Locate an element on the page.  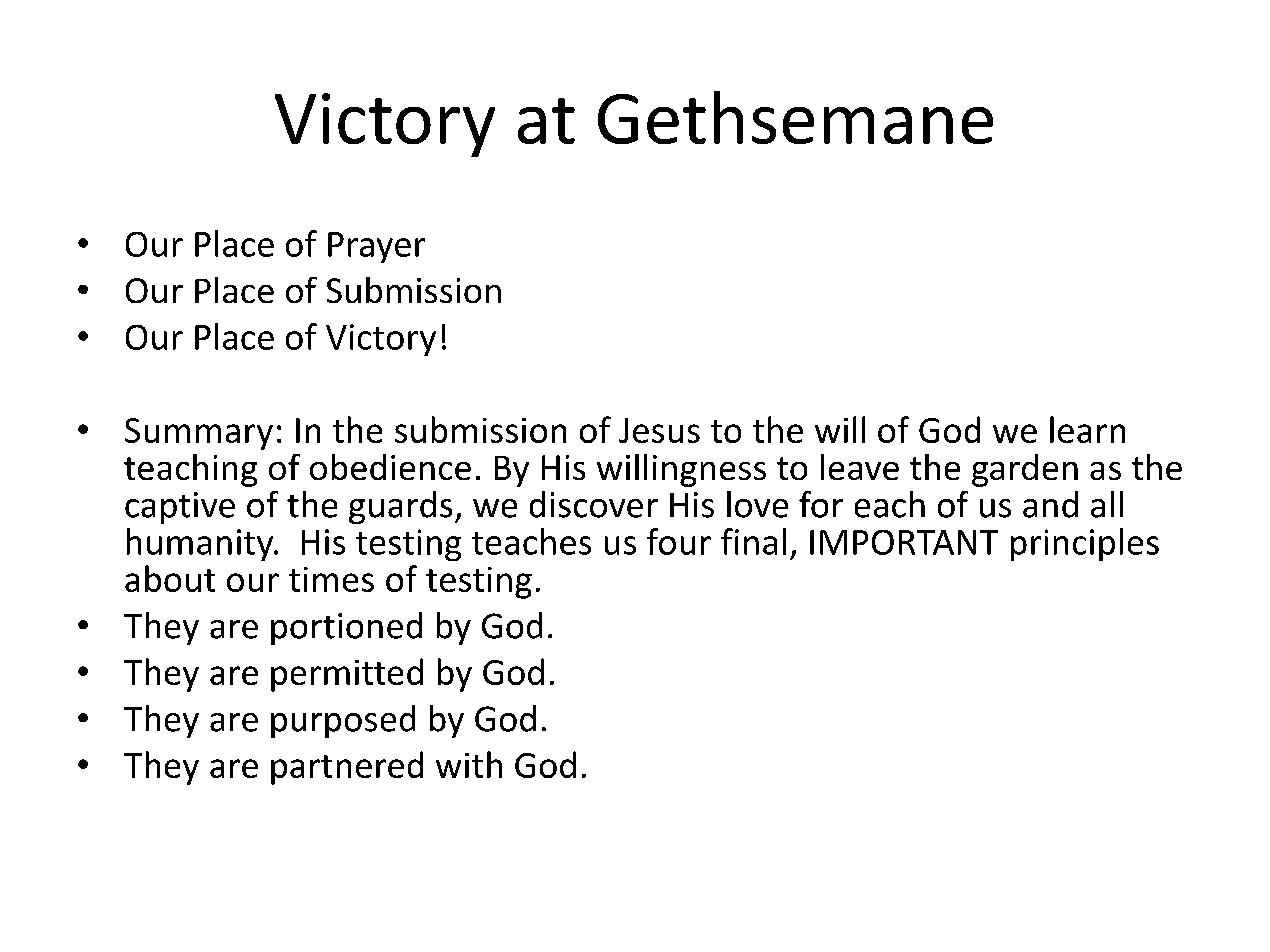
four is located at coordinates (679, 541).
